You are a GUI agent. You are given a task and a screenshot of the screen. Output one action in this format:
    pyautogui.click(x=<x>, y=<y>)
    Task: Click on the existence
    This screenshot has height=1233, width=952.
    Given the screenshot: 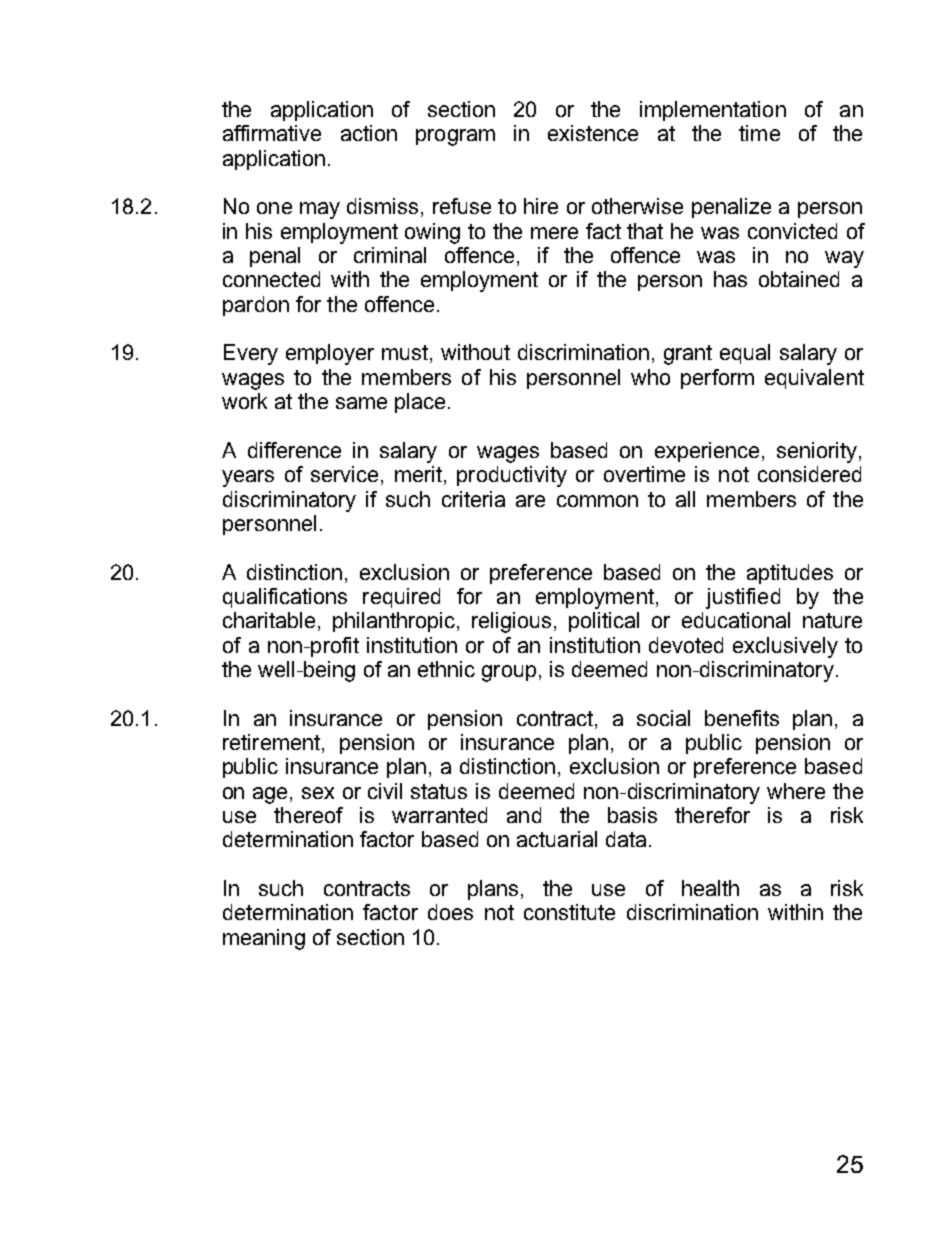 What is the action you would take?
    pyautogui.click(x=593, y=133)
